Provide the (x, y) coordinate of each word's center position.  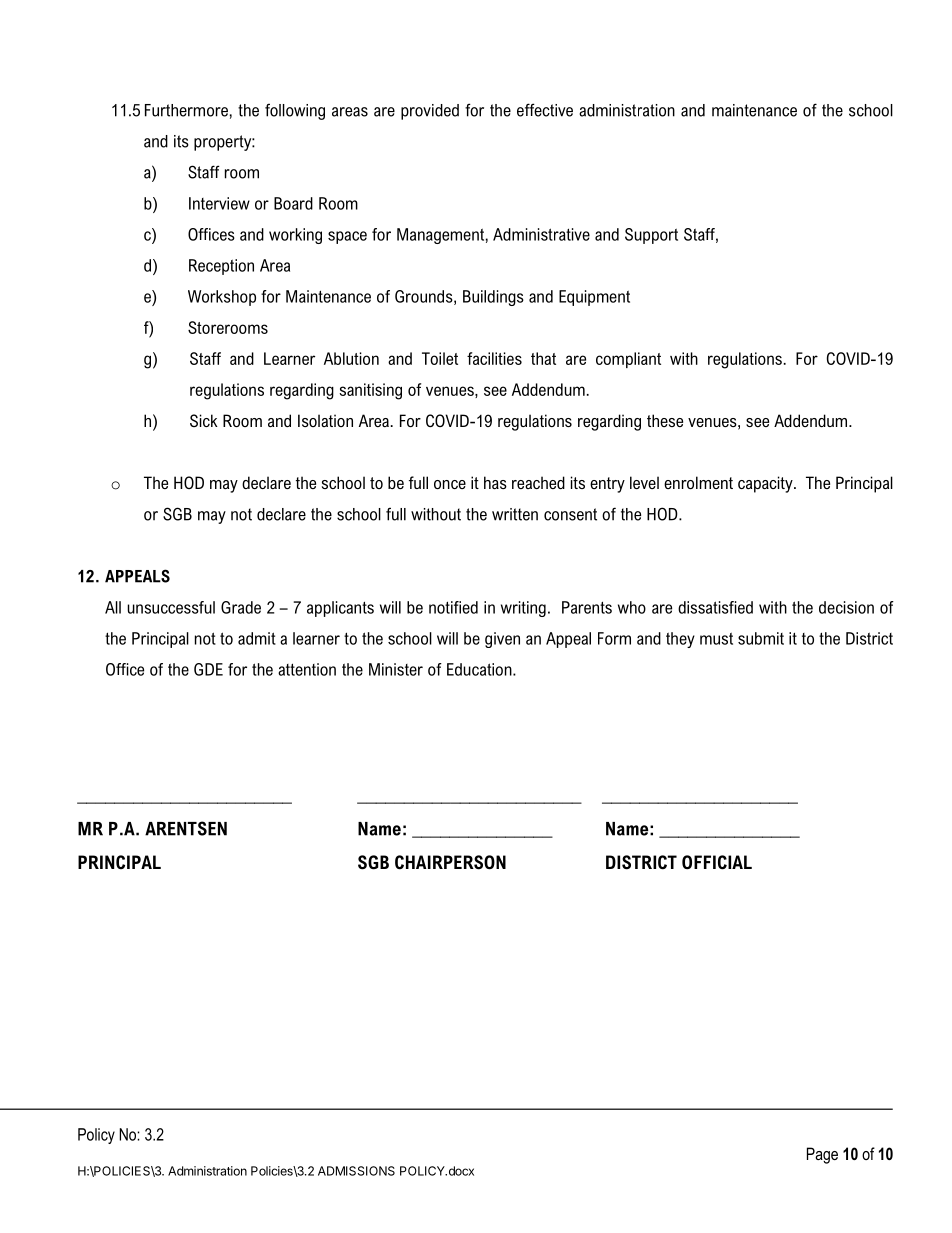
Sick (204, 420)
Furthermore (186, 110)
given (502, 640)
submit (761, 638)
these (665, 420)
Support (651, 236)
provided (430, 112)
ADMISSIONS (356, 1171)
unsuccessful (171, 607)
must (716, 638)
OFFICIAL (717, 862)
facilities (494, 358)
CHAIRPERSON (450, 862)
